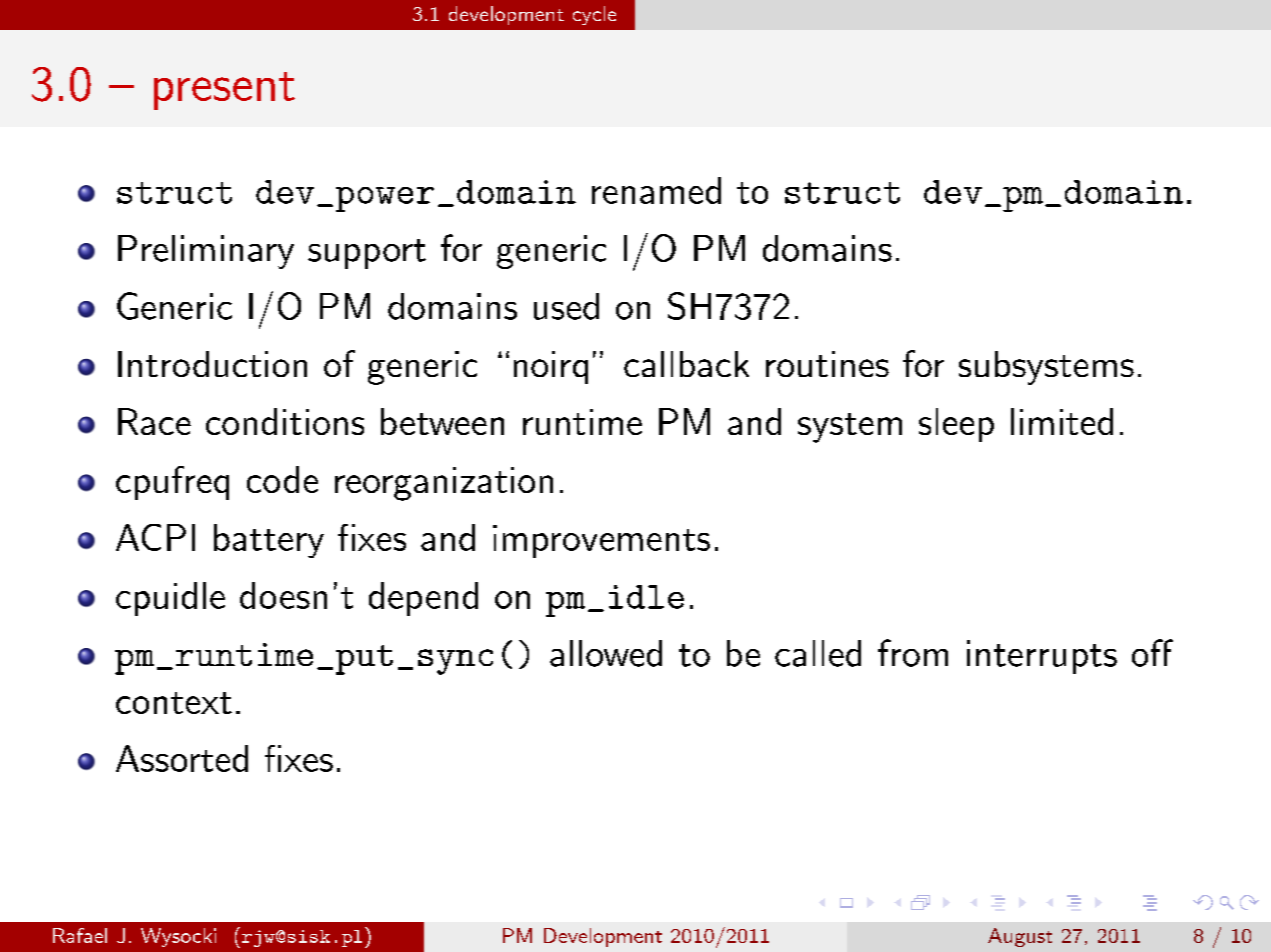 This screenshot has height=952, width=1271. Describe the element at coordinates (80, 935) in the screenshot. I see `Rafael` at that location.
